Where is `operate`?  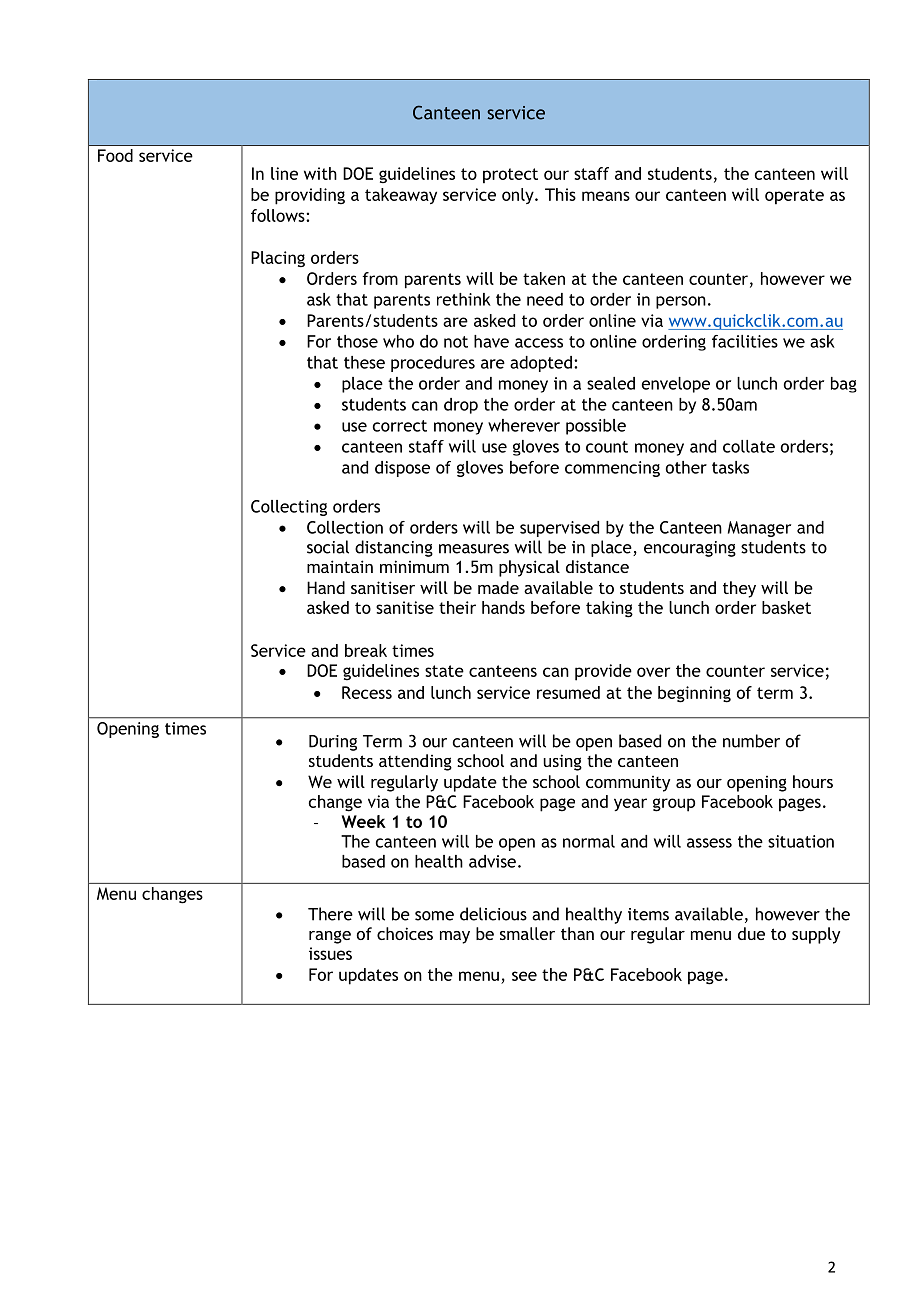 operate is located at coordinates (794, 197).
